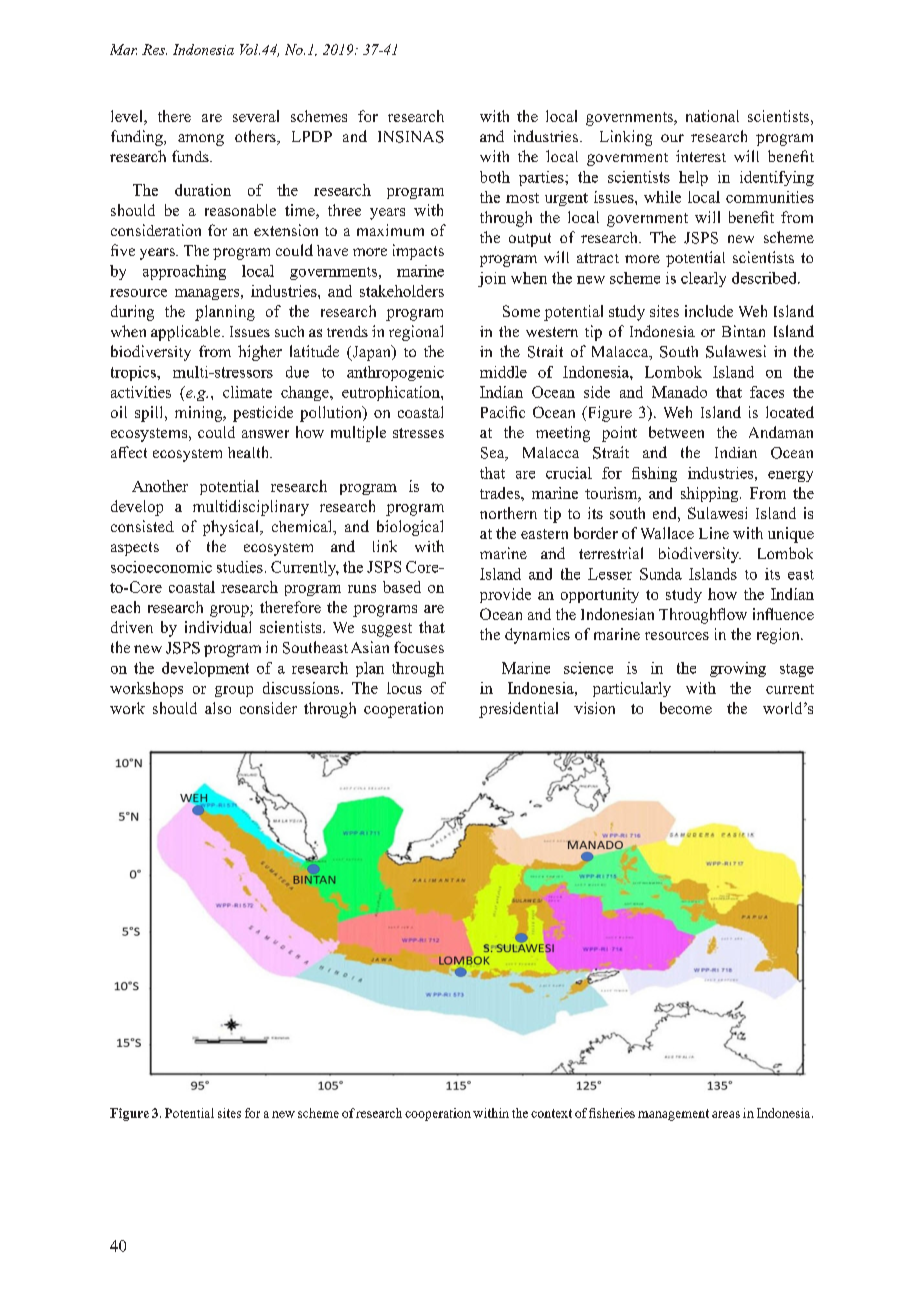 The width and height of the image is (924, 1308). I want to click on vision, so click(594, 708).
